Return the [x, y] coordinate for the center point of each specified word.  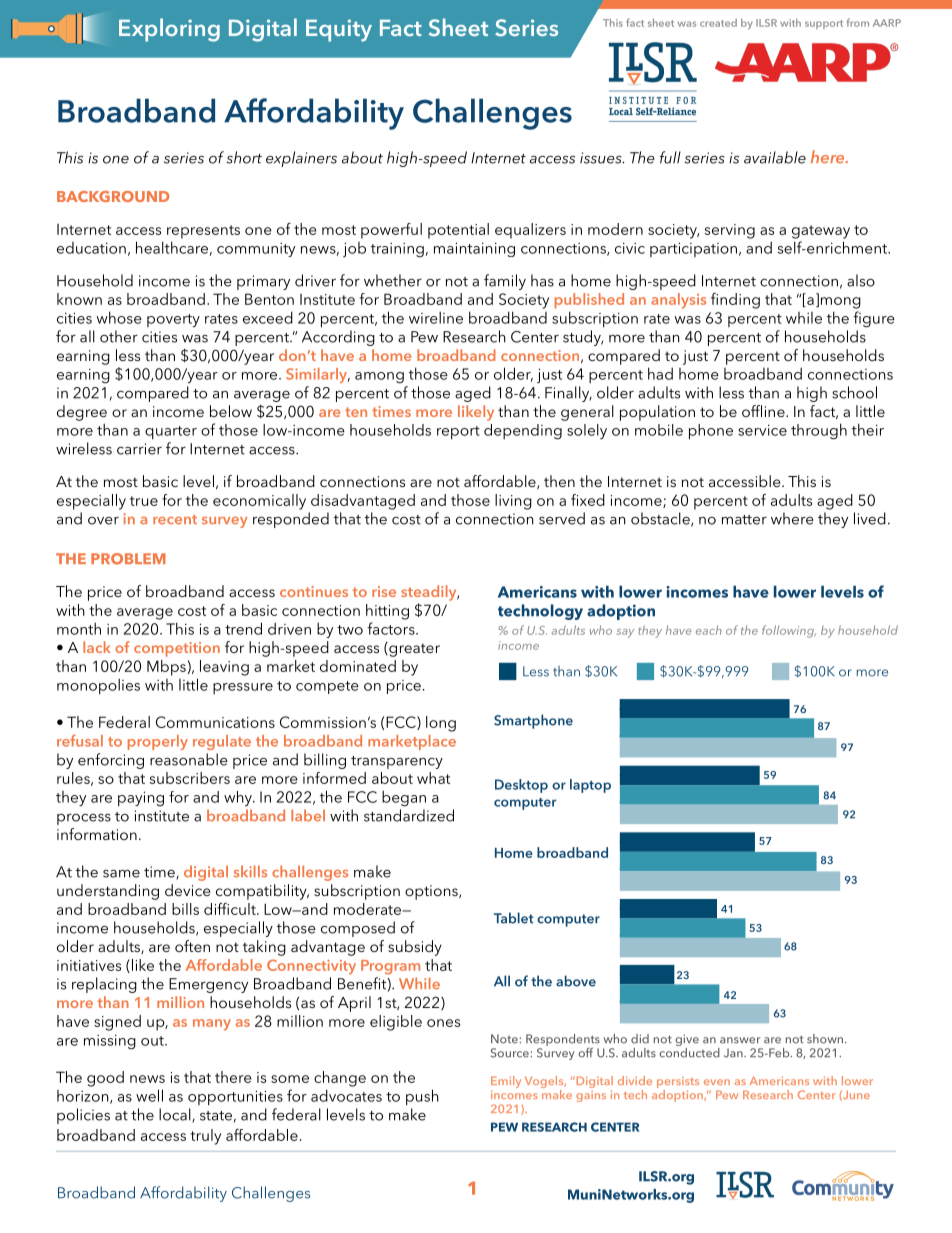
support [824, 24]
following [789, 631]
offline [764, 411]
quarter [171, 433]
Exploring [169, 30]
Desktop [521, 786]
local [176, 1115]
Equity [339, 30]
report [458, 433]
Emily [506, 1083]
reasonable [189, 759]
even [717, 1082]
